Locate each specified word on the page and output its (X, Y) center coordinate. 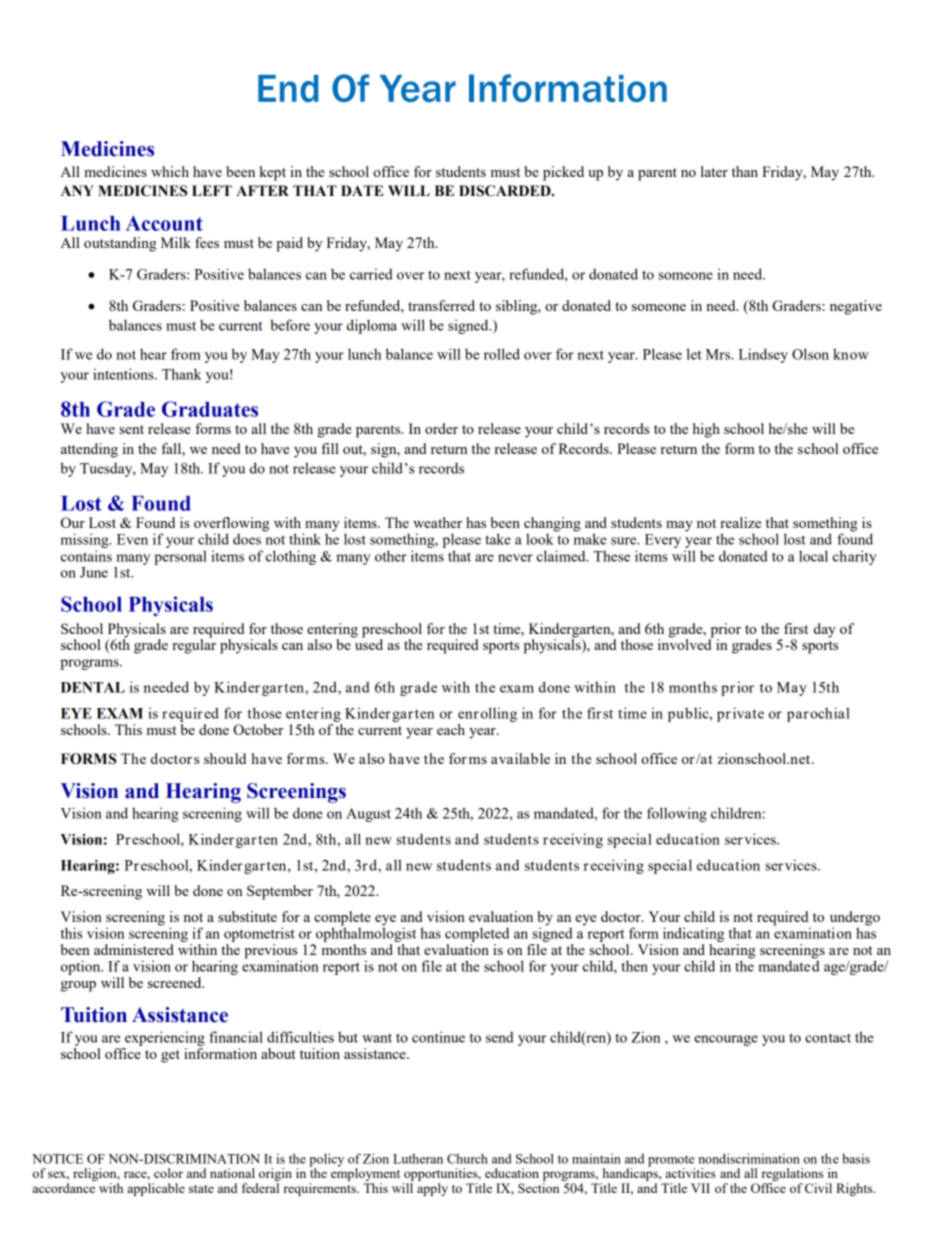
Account (164, 223)
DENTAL (93, 687)
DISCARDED (506, 191)
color (168, 1173)
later (714, 171)
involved (686, 643)
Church (467, 1158)
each (451, 729)
